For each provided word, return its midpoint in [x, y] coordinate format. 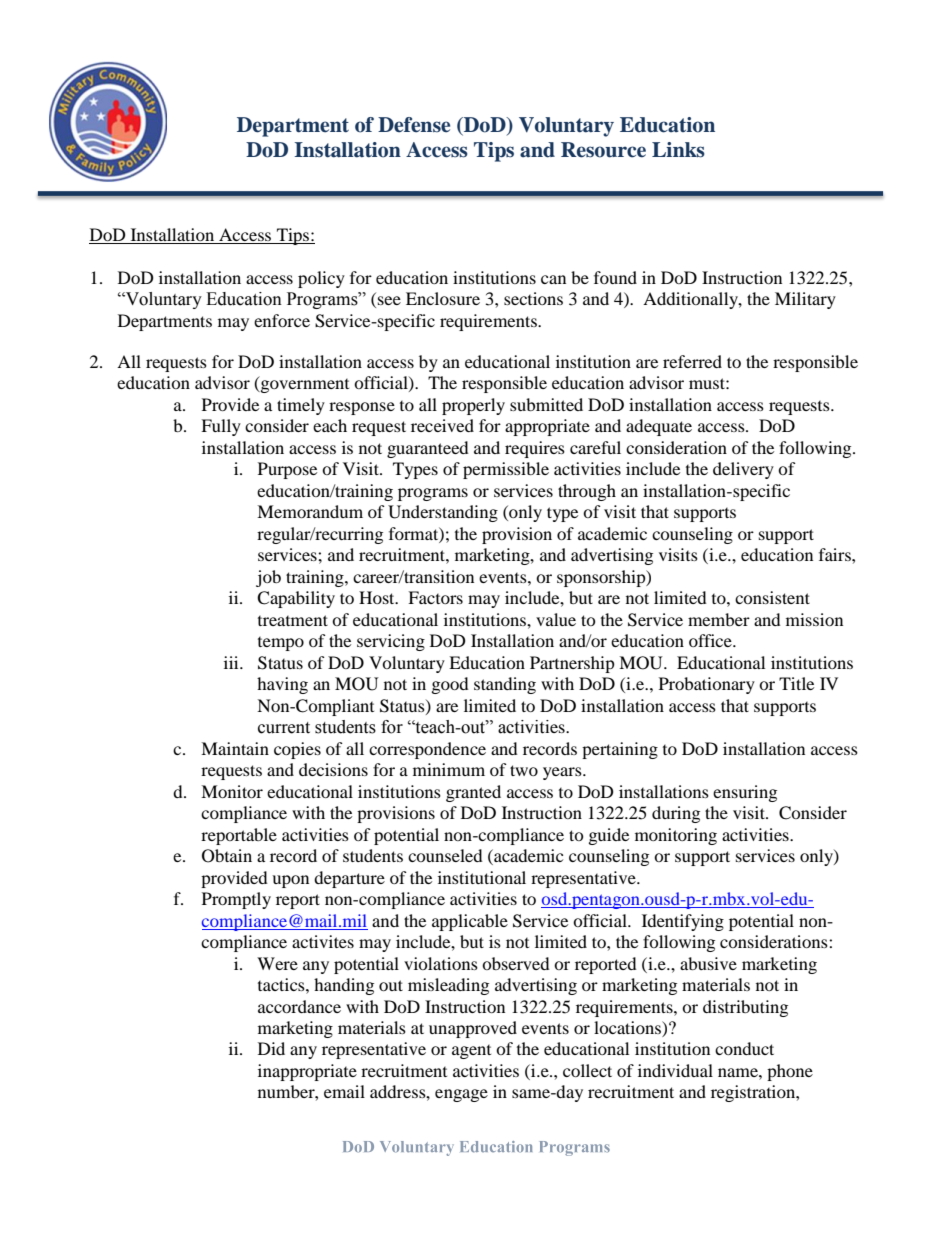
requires [535, 449]
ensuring [745, 793]
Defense [414, 125]
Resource [603, 150]
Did [271, 1048]
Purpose [287, 470]
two [524, 770]
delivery [743, 470]
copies [297, 750]
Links [678, 150]
